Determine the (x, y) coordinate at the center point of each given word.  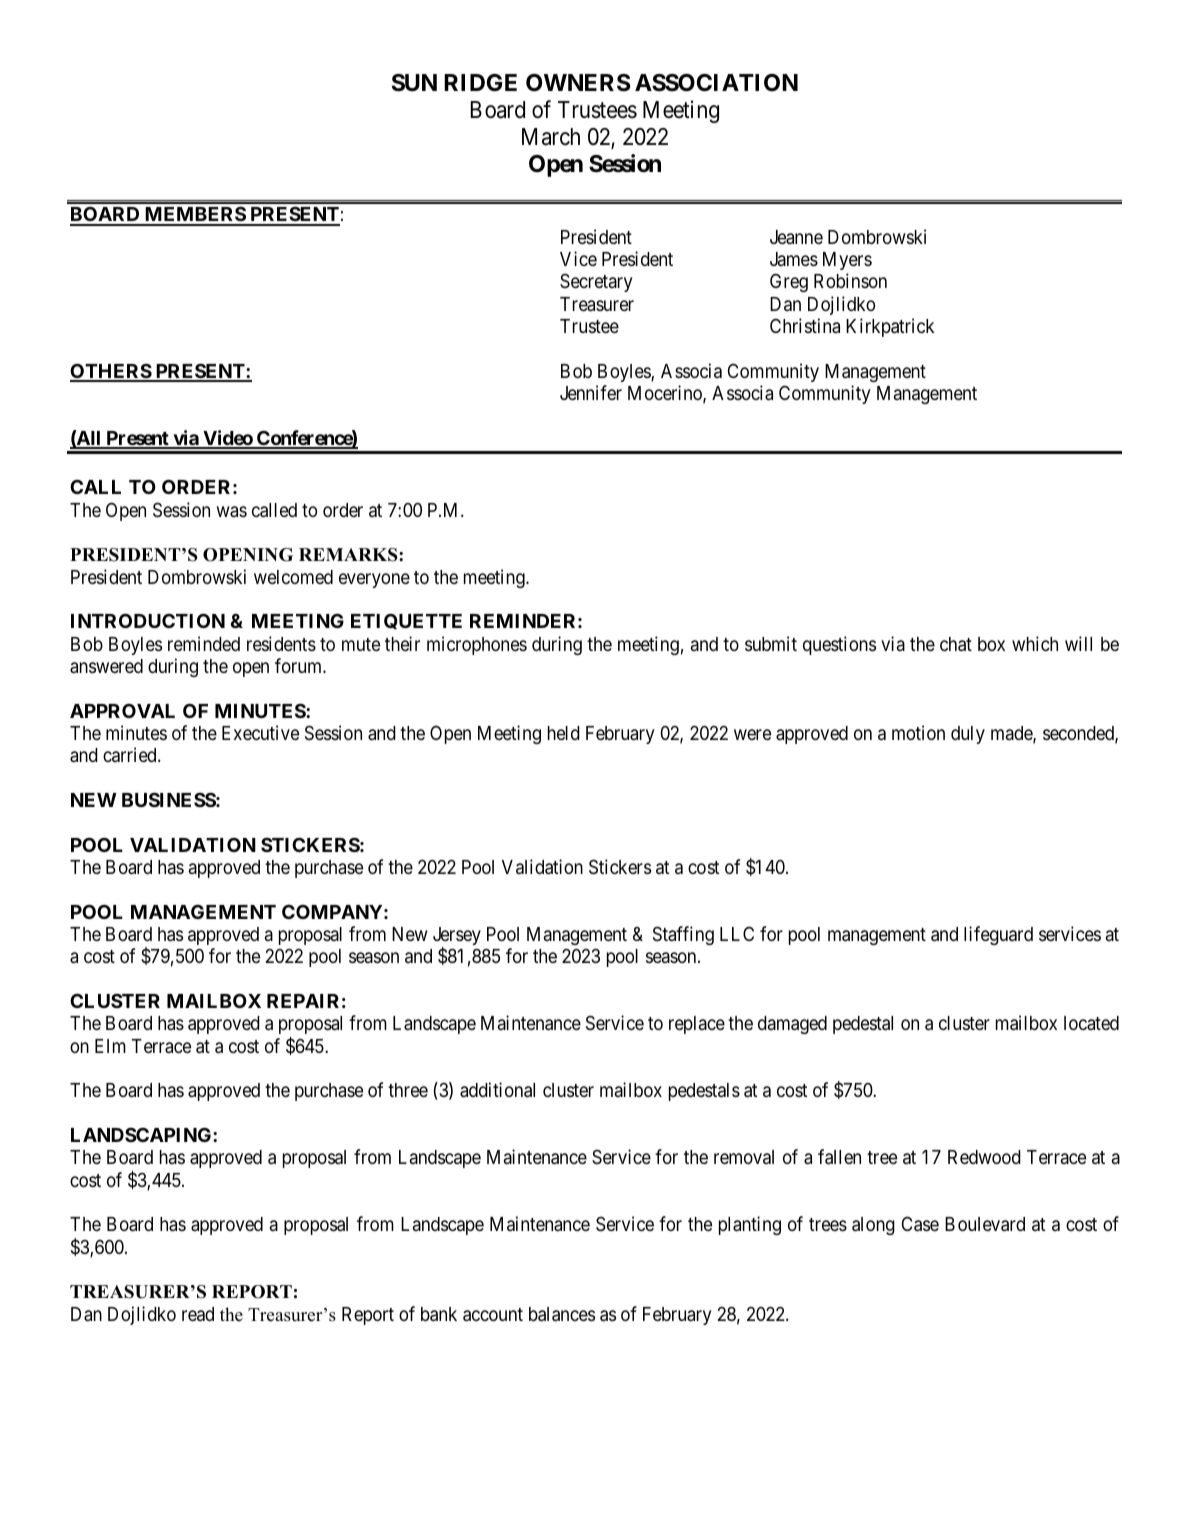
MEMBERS (195, 215)
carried (131, 754)
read (198, 1314)
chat (956, 644)
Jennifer (591, 392)
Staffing (683, 935)
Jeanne (796, 237)
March (551, 137)
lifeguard (998, 935)
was (232, 511)
